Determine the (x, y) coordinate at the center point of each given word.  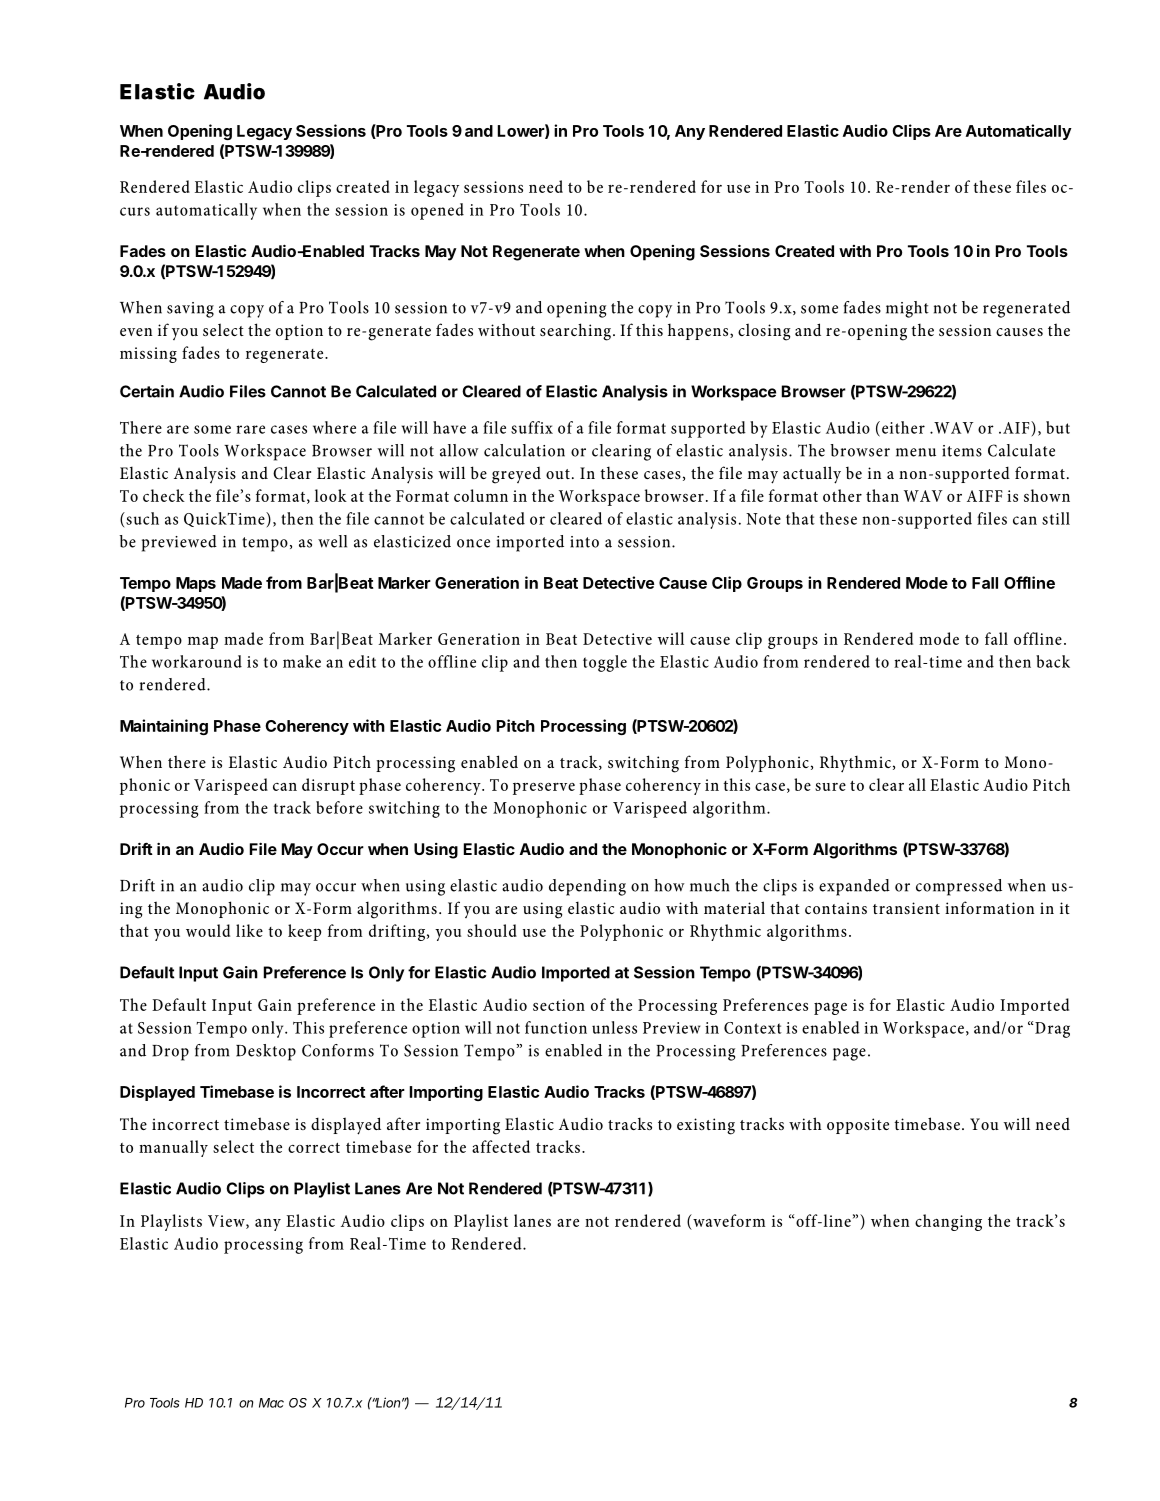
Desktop (266, 1052)
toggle (605, 663)
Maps (196, 584)
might (907, 309)
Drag (1052, 1030)
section (559, 1005)
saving (190, 310)
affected (501, 1146)
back (1053, 661)
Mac (271, 1403)
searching (575, 332)
